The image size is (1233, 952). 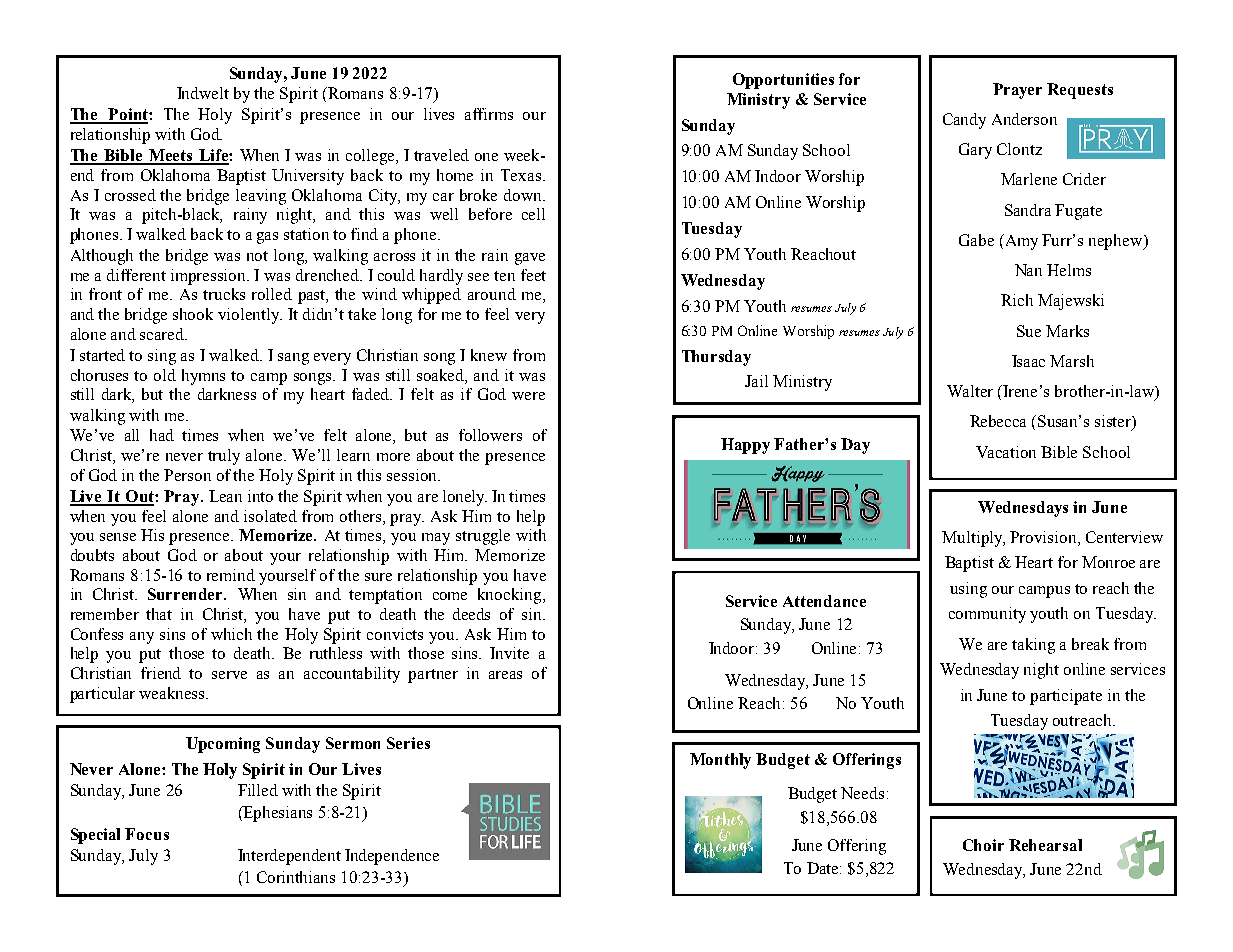 What do you see at coordinates (257, 256) in the screenshot?
I see `not` at bounding box center [257, 256].
